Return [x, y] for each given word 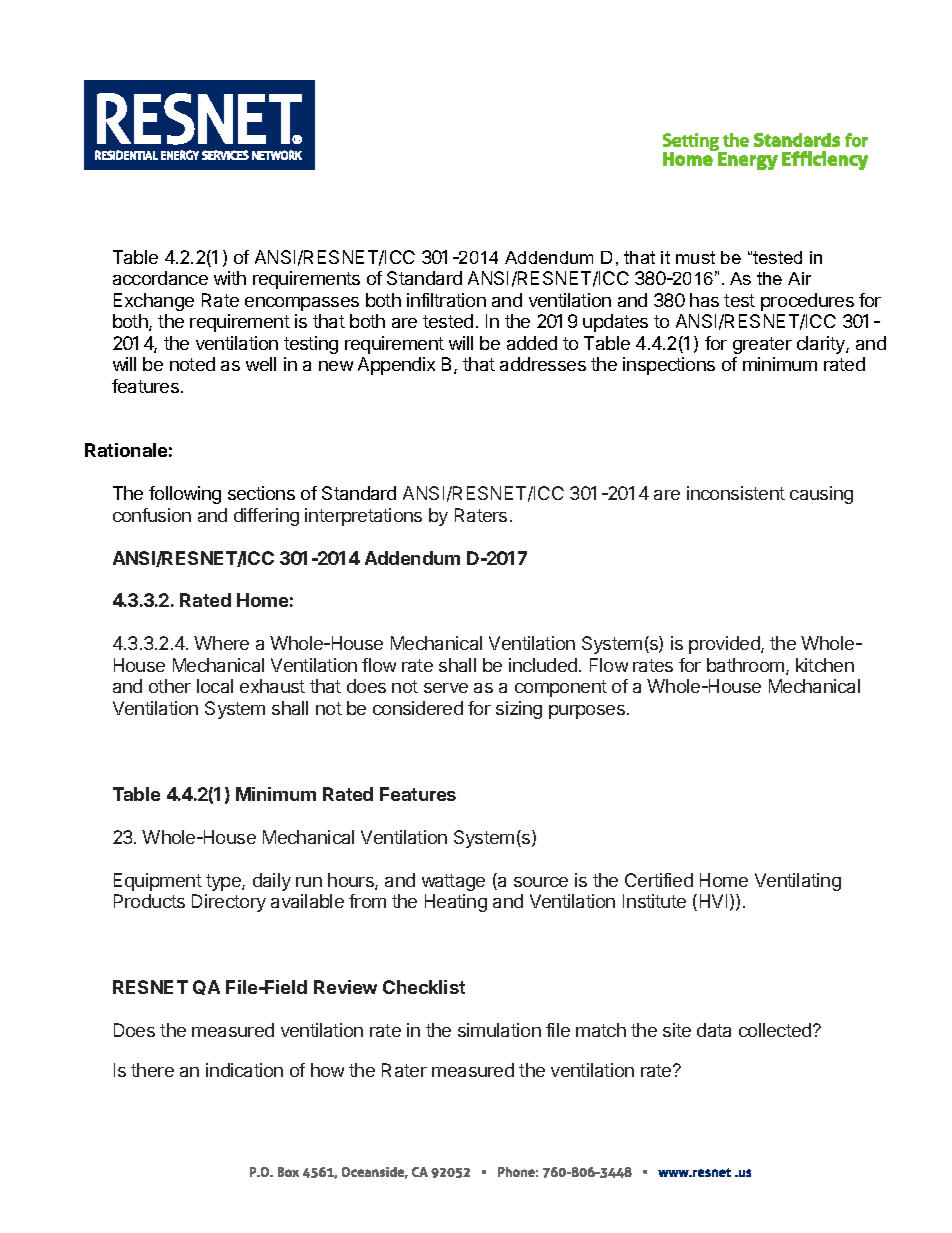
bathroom [745, 665]
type [224, 882]
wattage [453, 882]
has [704, 300]
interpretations [363, 517]
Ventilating [798, 882]
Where [221, 643]
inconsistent [736, 493]
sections [261, 493]
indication [244, 1070]
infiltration [446, 300]
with [230, 278]
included [543, 665]
